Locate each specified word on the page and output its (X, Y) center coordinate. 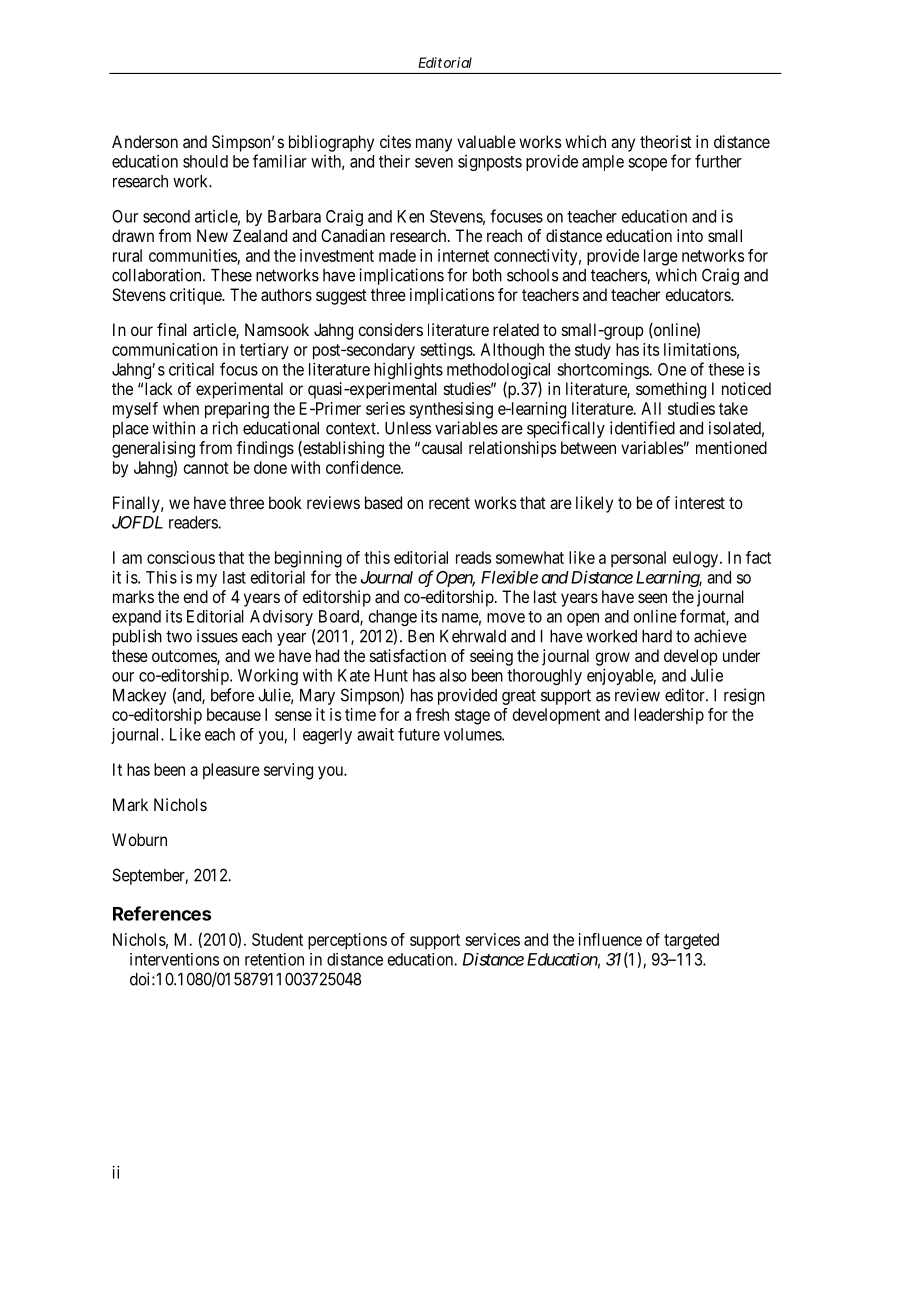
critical (191, 369)
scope (647, 164)
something (671, 390)
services (492, 939)
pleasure (231, 771)
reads (473, 557)
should (205, 161)
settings (447, 351)
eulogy (697, 559)
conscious (181, 557)
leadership (669, 716)
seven (434, 163)
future (419, 734)
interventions (174, 959)
